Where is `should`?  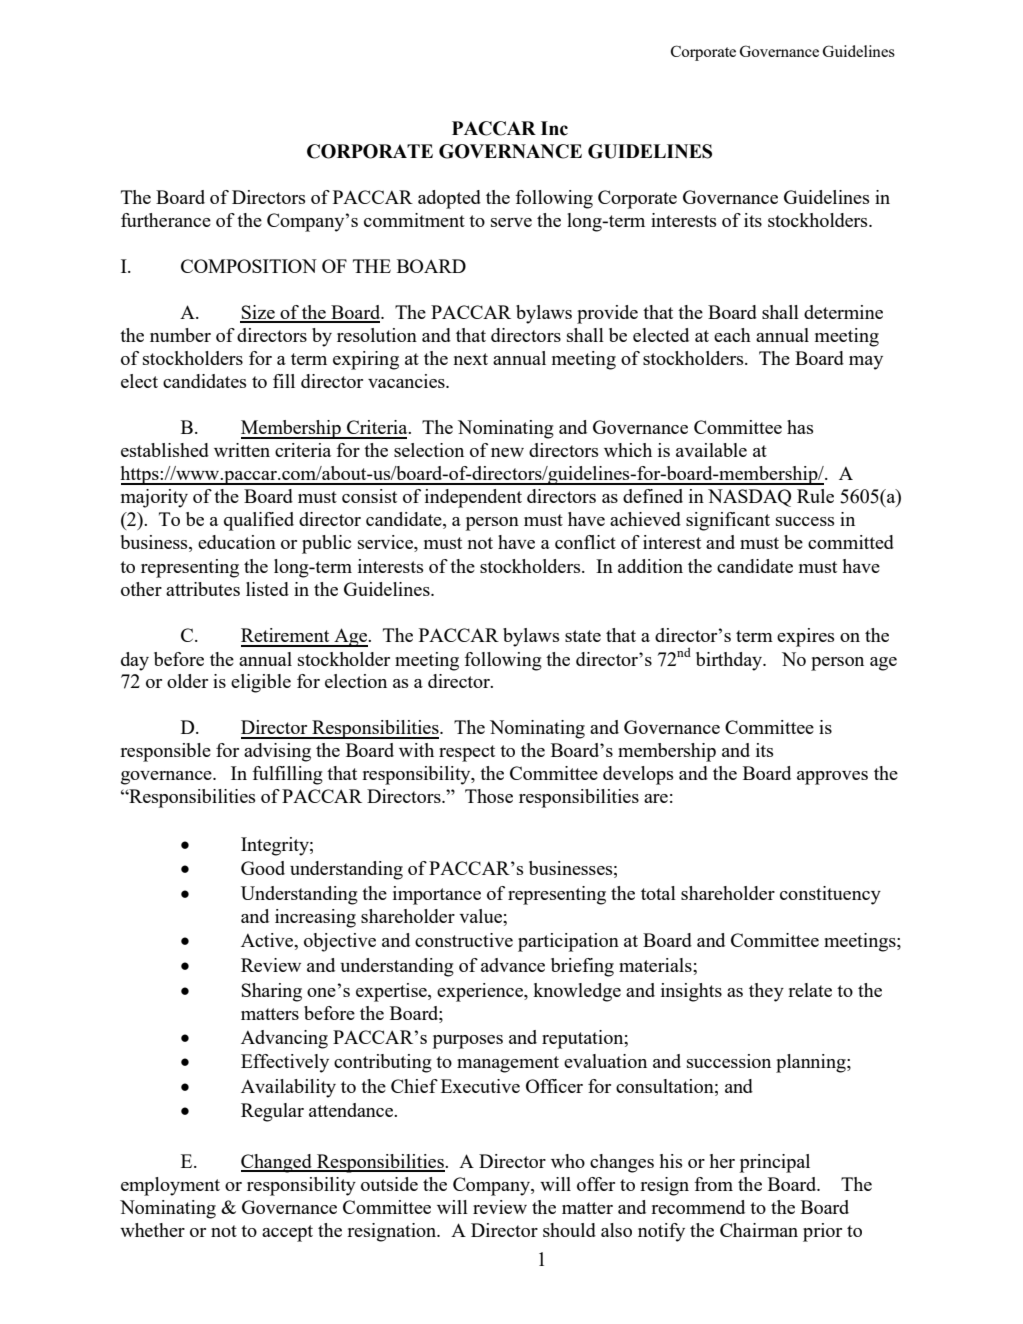 should is located at coordinates (569, 1230).
